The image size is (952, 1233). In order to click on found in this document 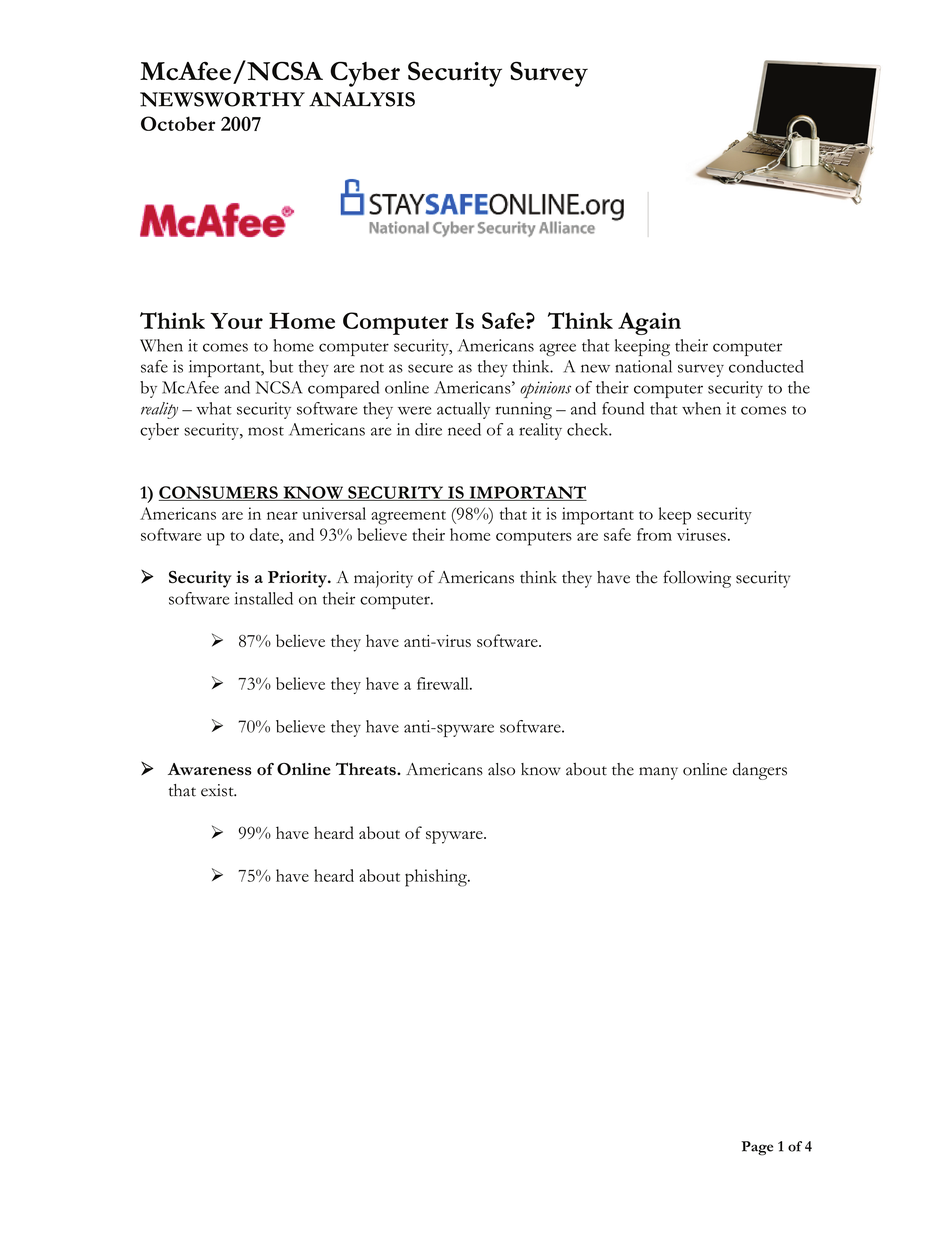, I will do `click(623, 408)`.
